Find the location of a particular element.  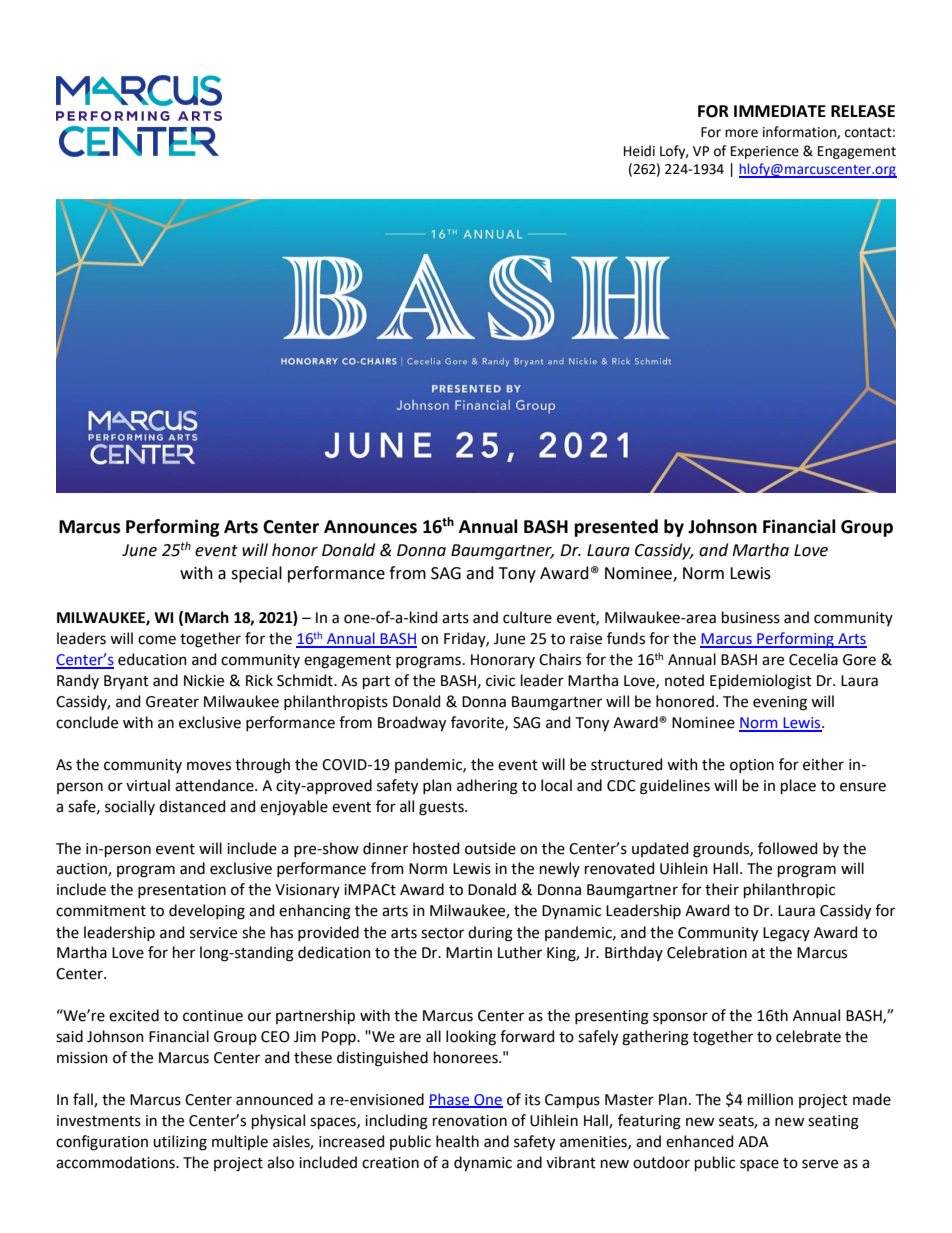

utilizing is located at coordinates (180, 1143).
